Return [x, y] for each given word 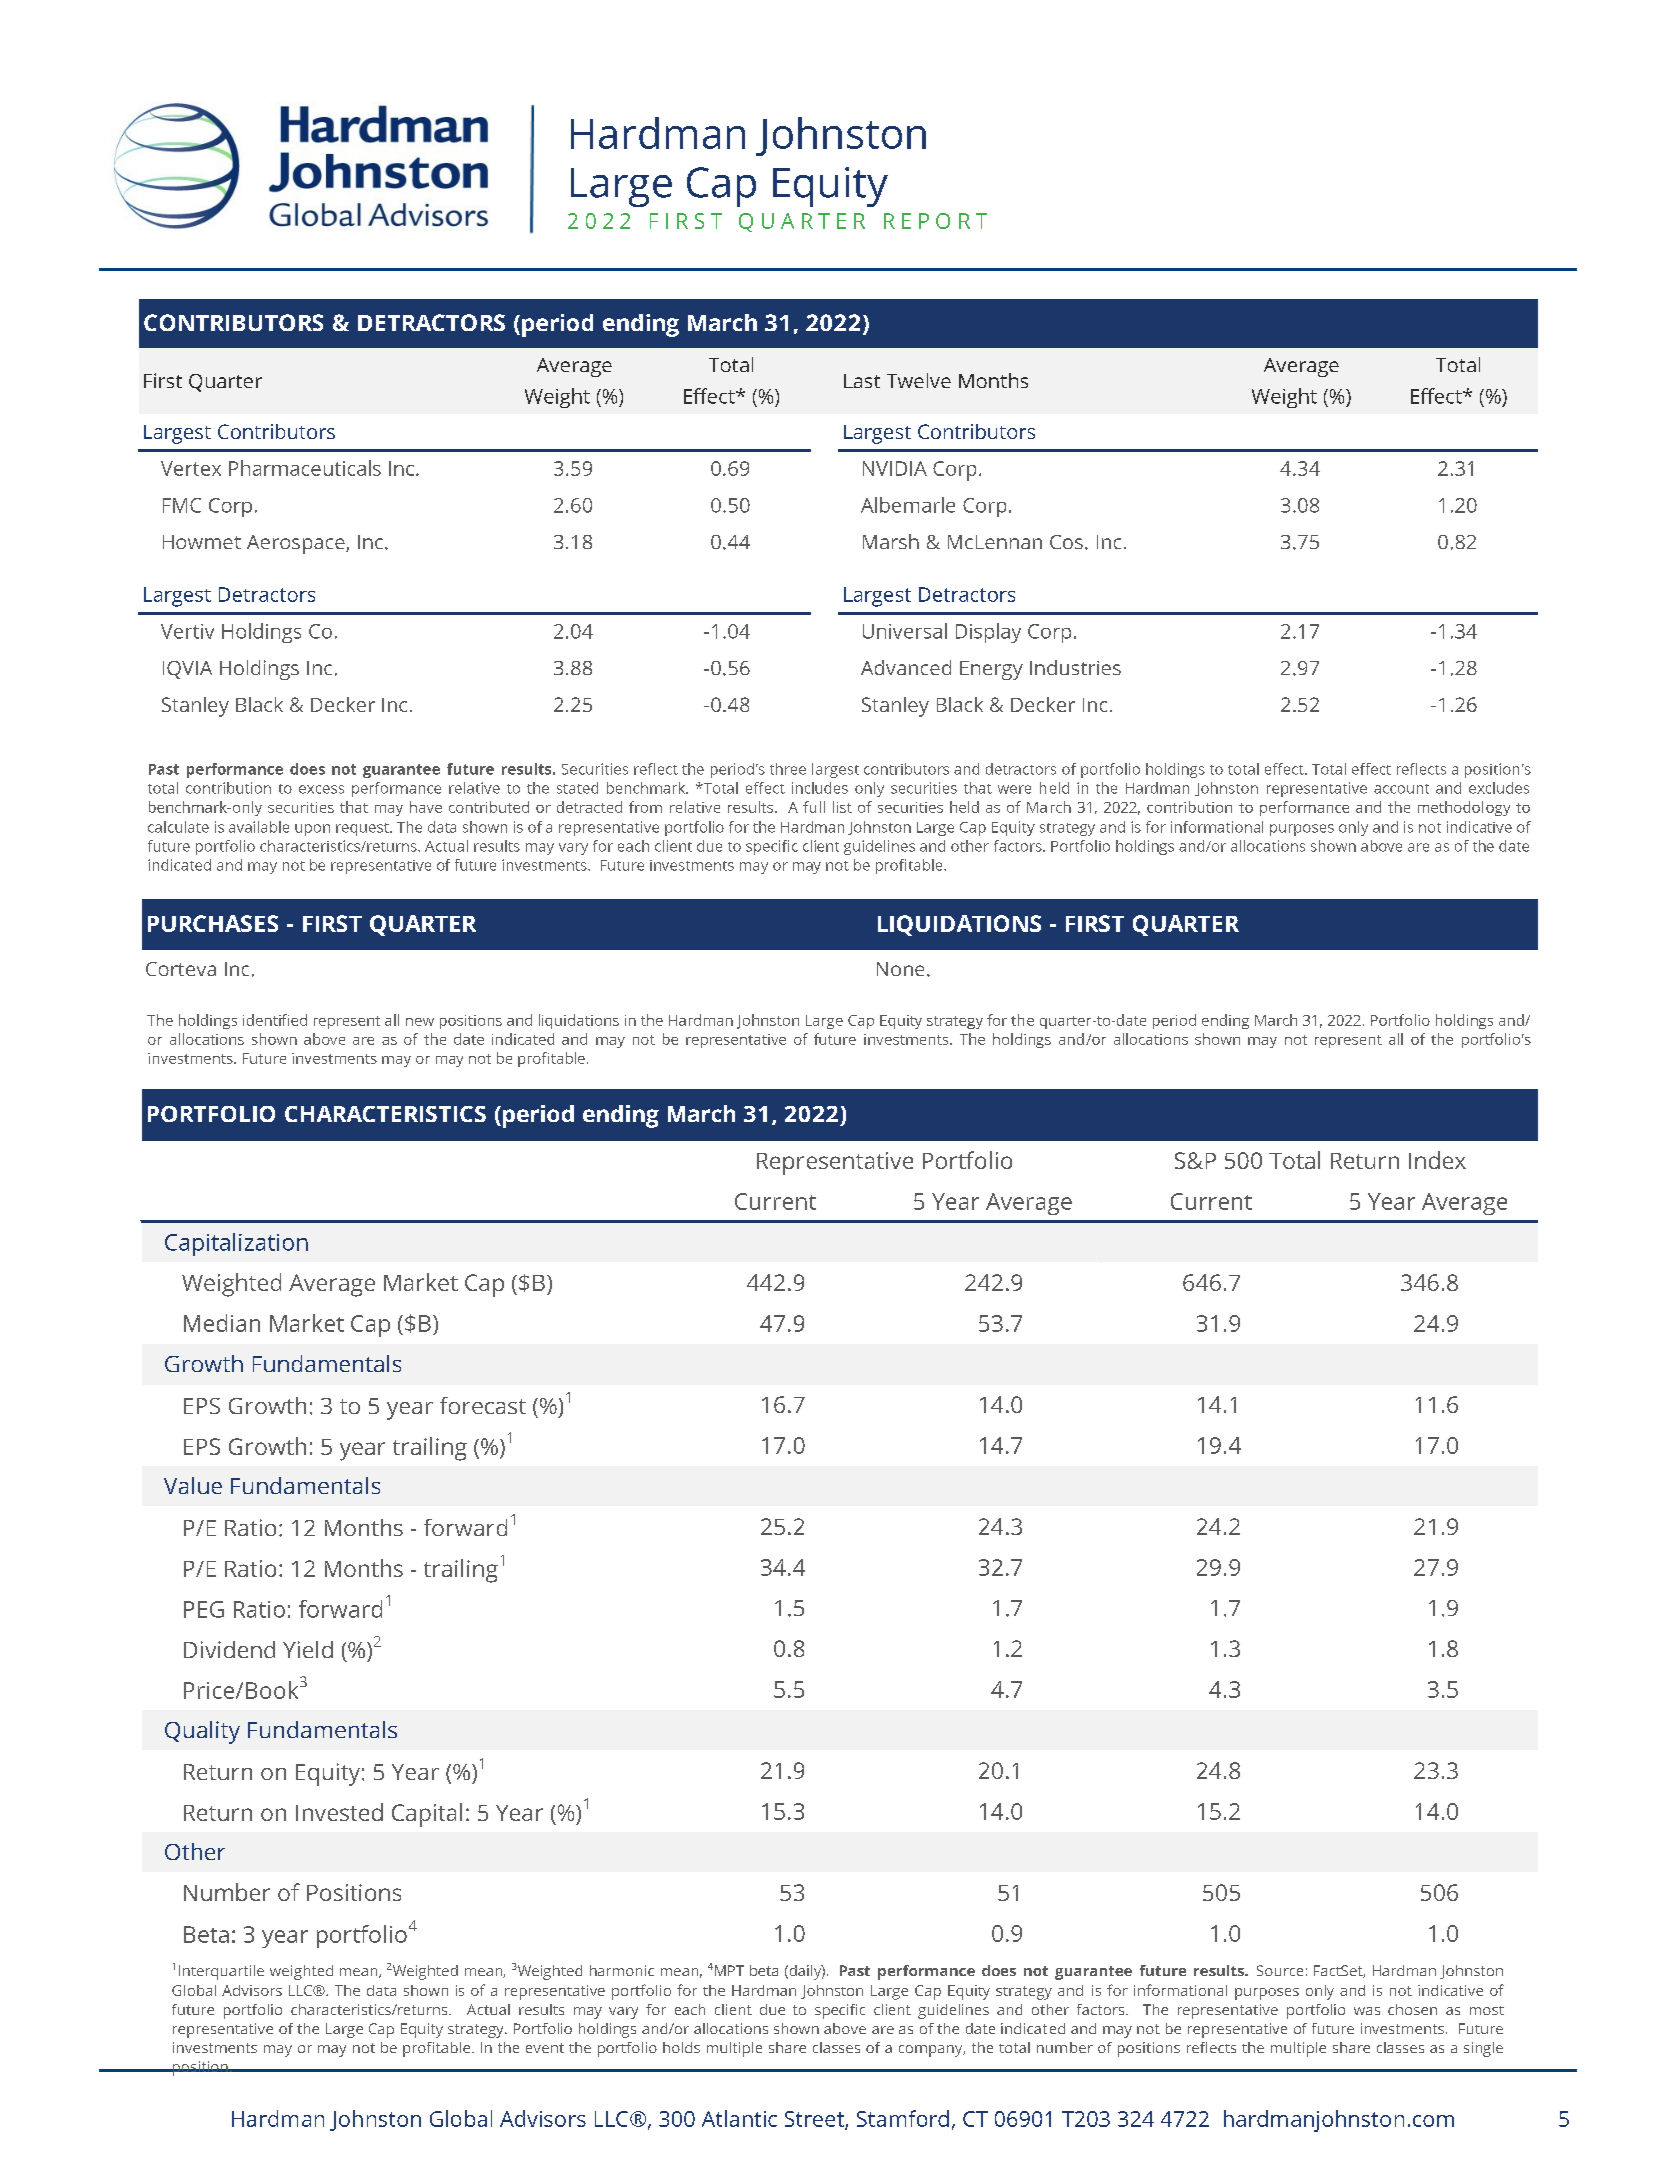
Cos [1066, 542]
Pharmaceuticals [305, 468]
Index [1437, 1160]
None [900, 969]
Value [193, 1485]
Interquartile [221, 1972]
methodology [1464, 808]
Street [815, 2120]
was [1367, 2011]
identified [275, 1020]
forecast [483, 1405]
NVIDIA [895, 468]
